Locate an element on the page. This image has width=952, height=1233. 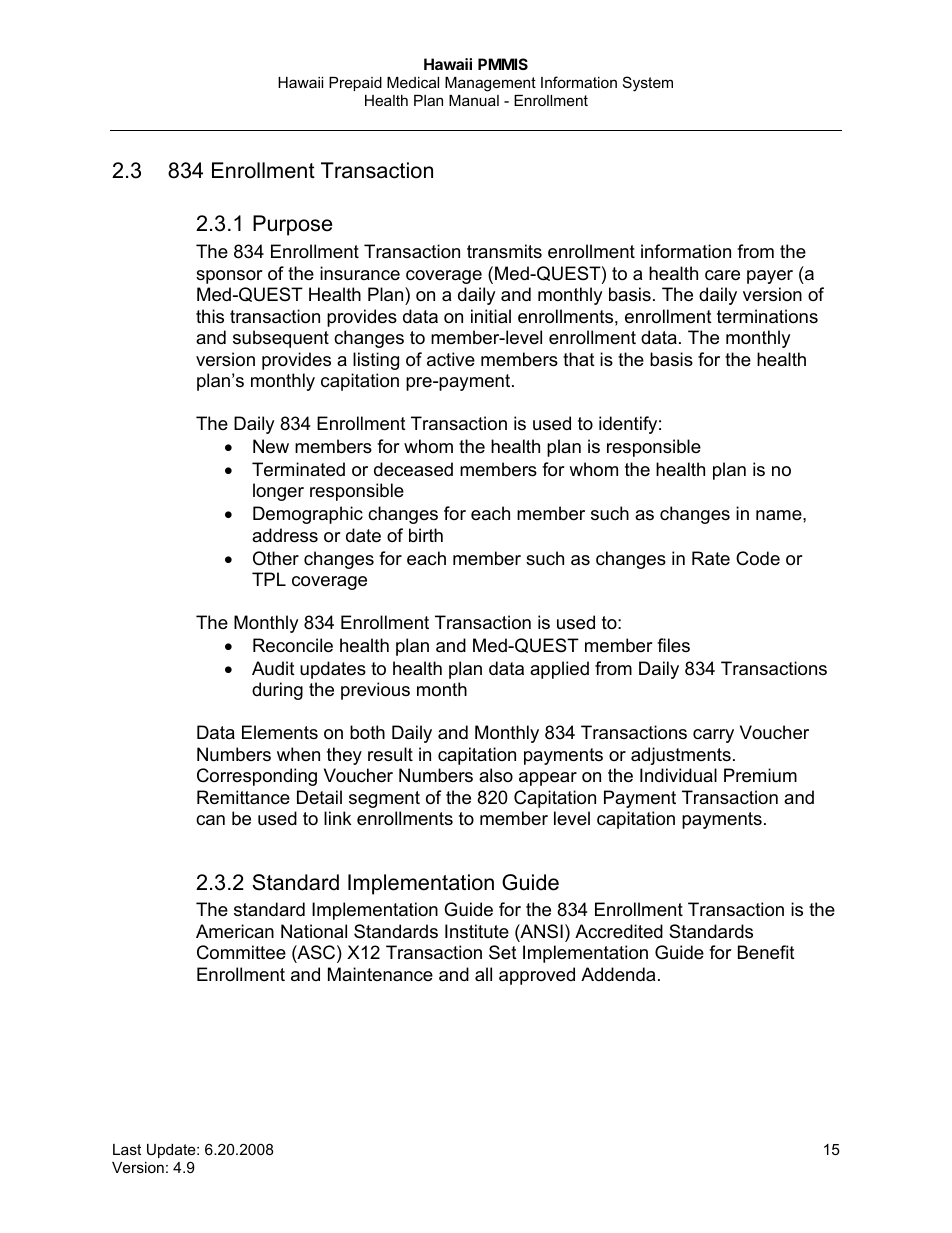
also is located at coordinates (496, 775).
